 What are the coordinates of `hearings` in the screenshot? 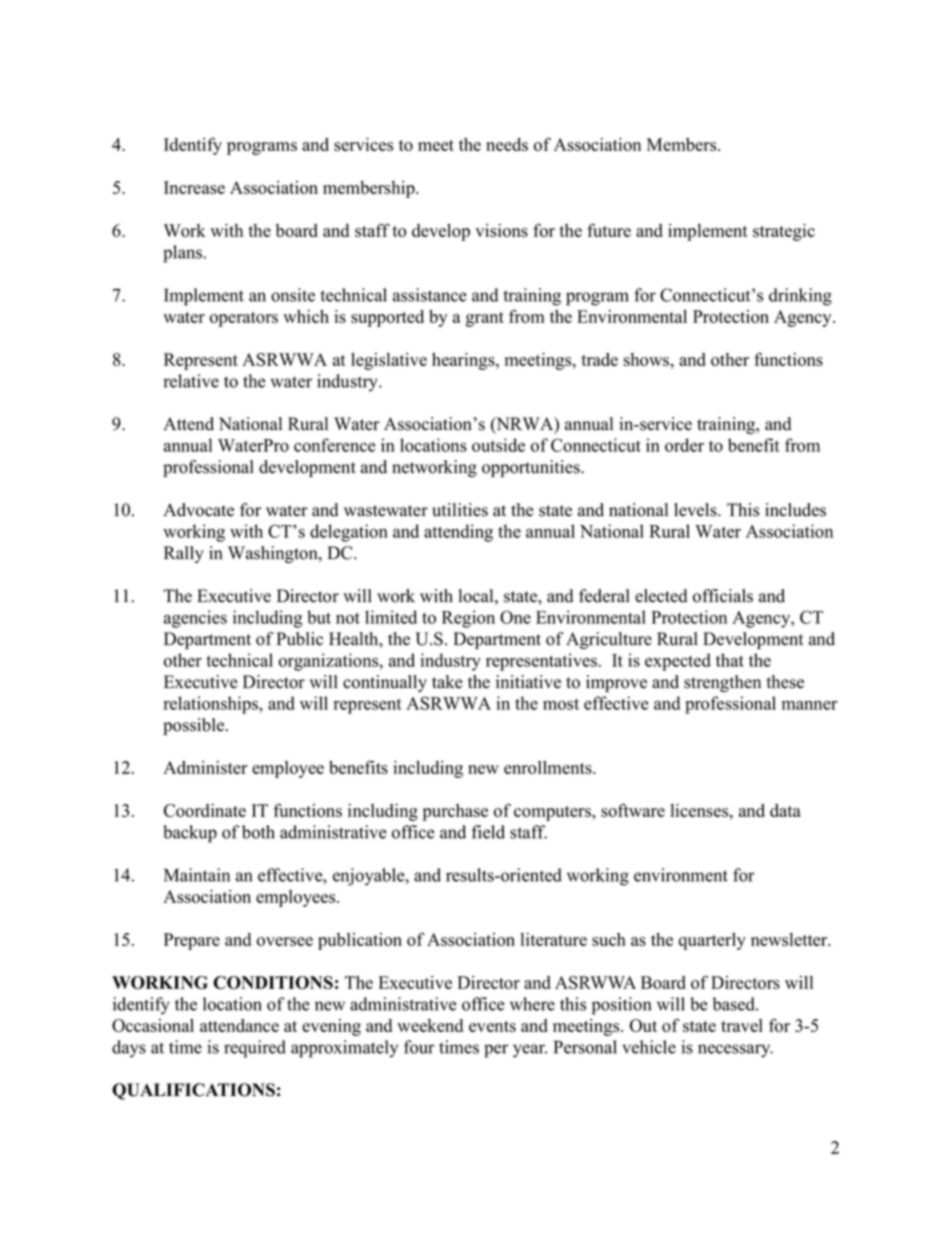 It's located at (464, 361).
